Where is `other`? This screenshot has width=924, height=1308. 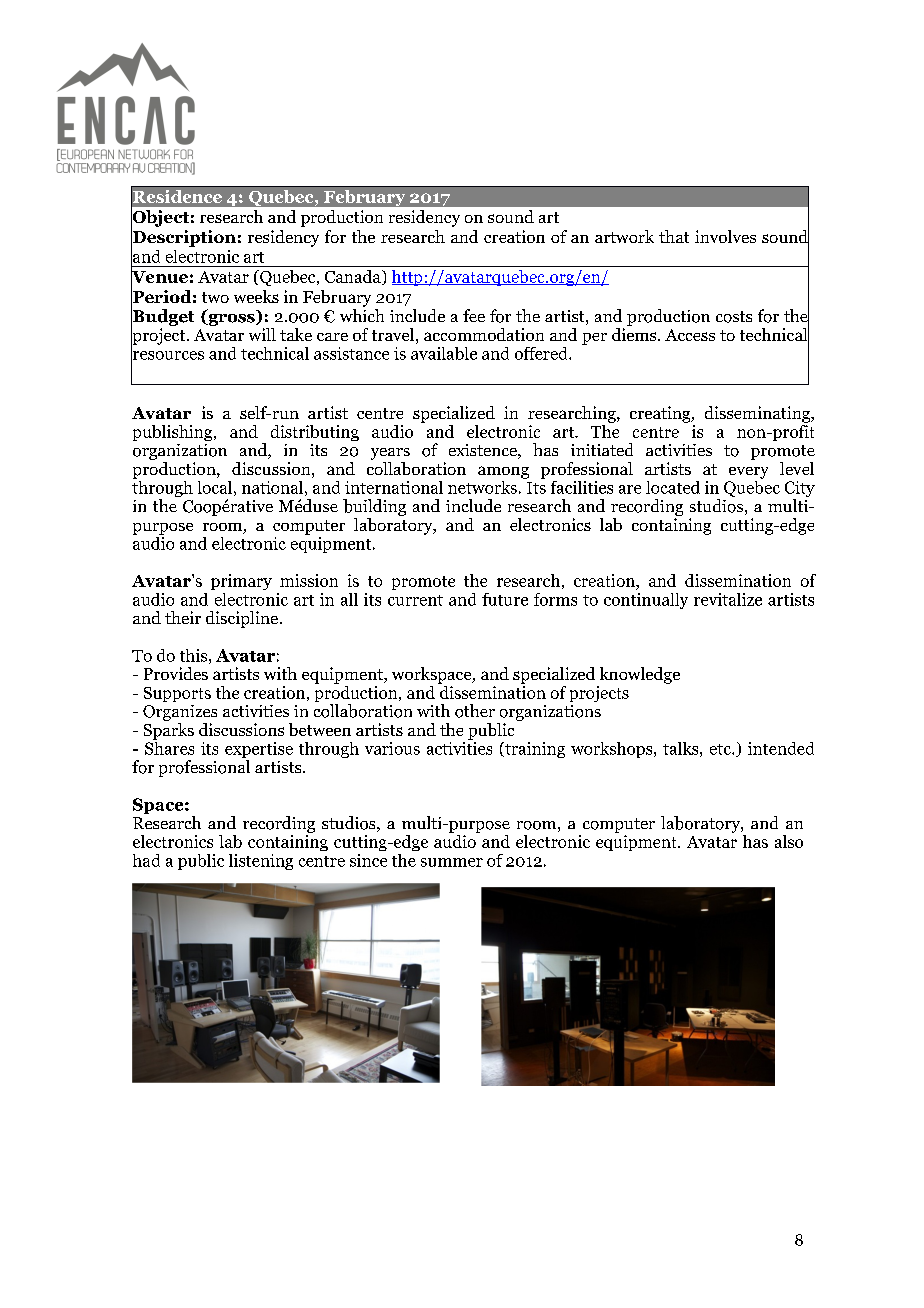
other is located at coordinates (475, 711).
